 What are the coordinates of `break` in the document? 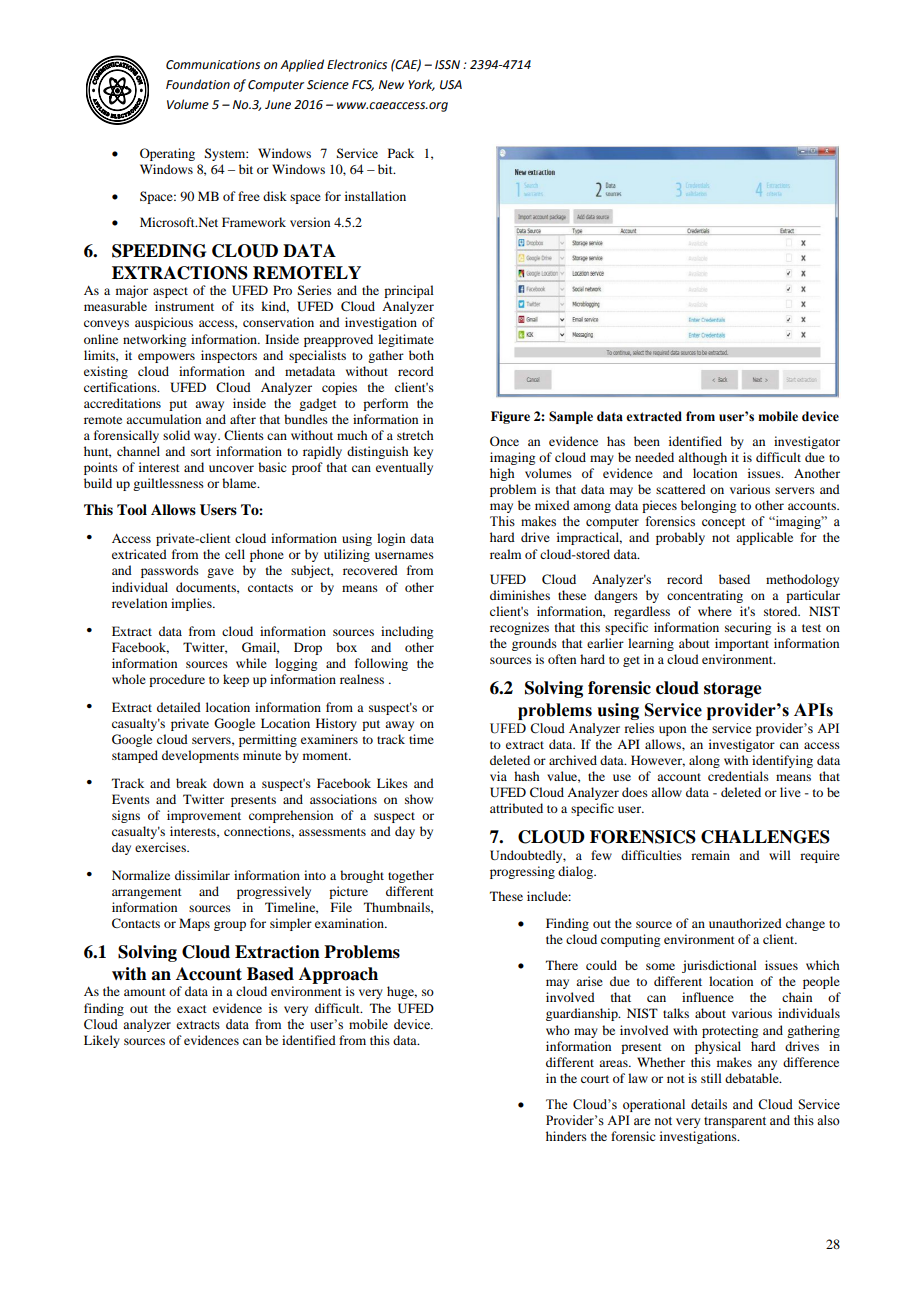 It's located at (191, 783).
